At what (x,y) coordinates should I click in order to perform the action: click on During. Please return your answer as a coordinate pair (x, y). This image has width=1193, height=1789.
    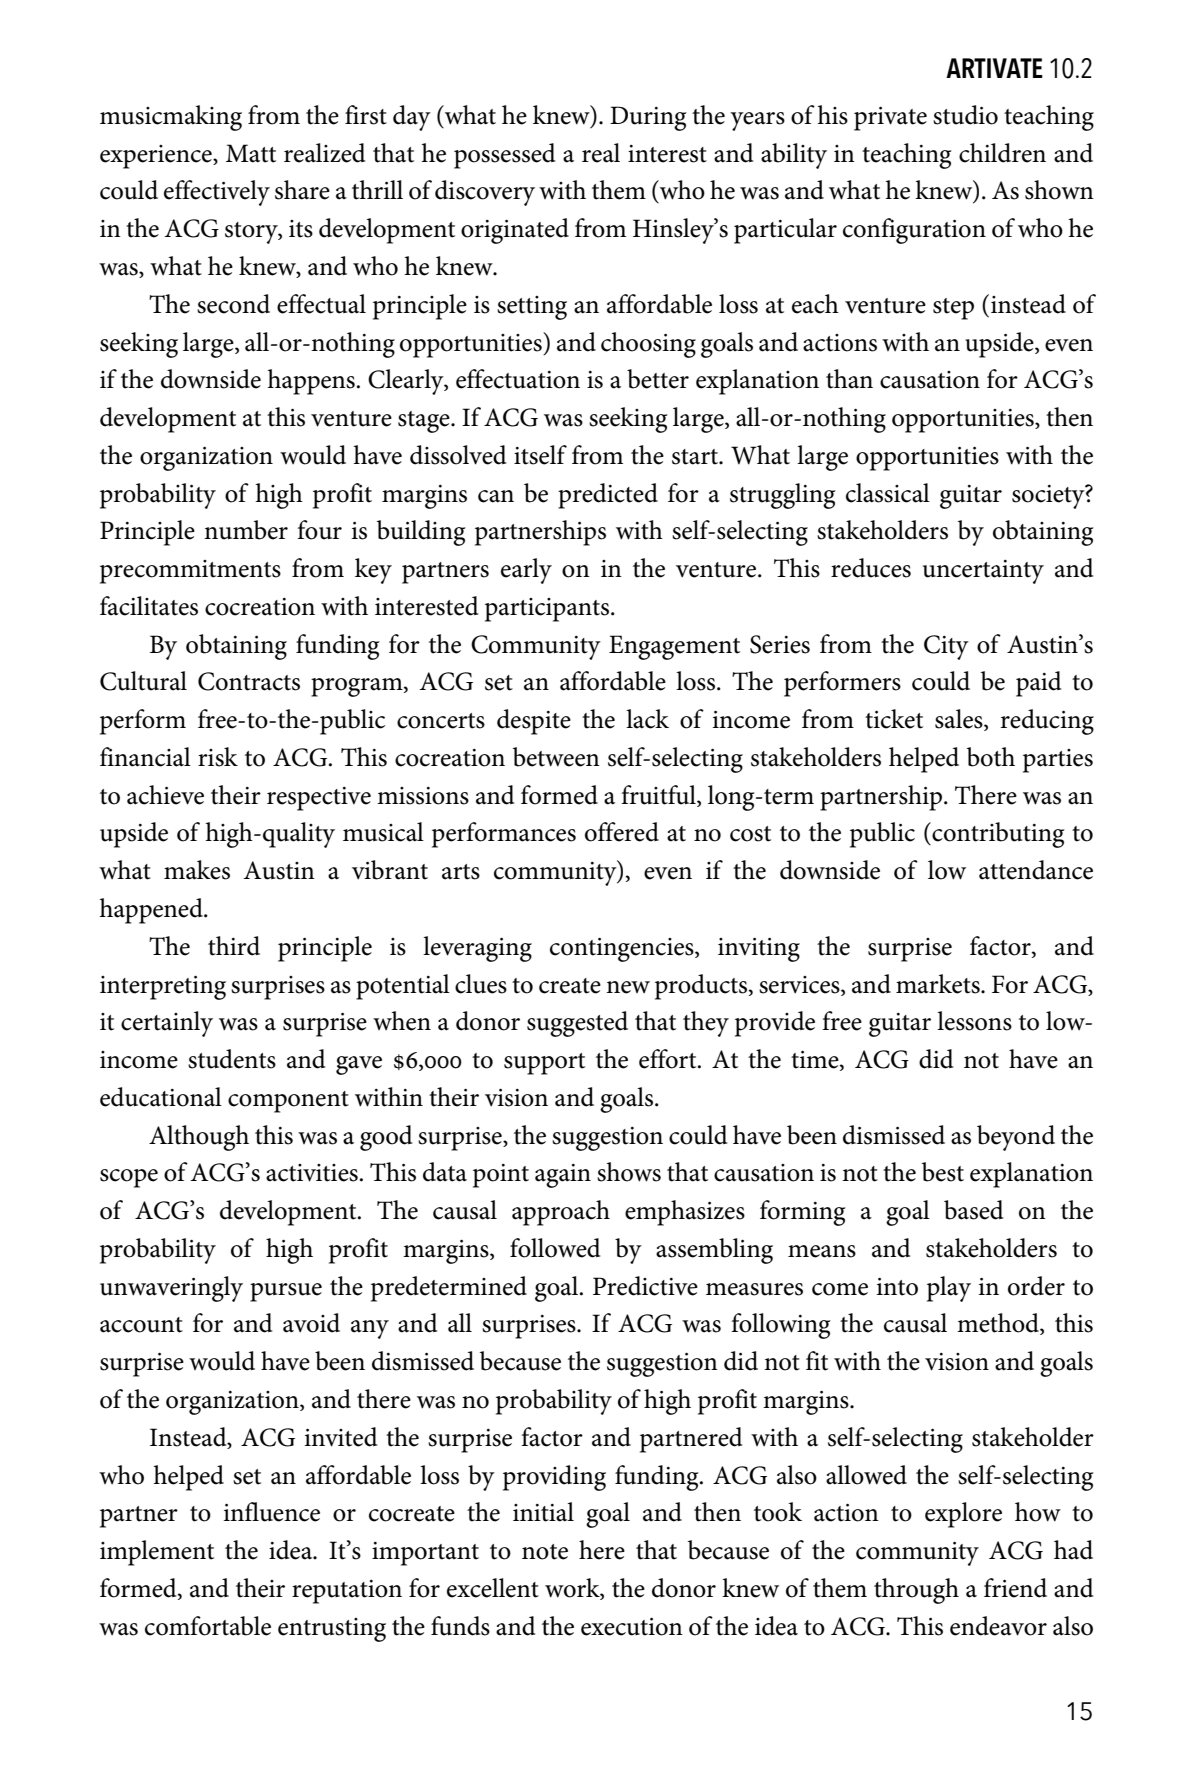
    Looking at the image, I should click on (648, 118).
